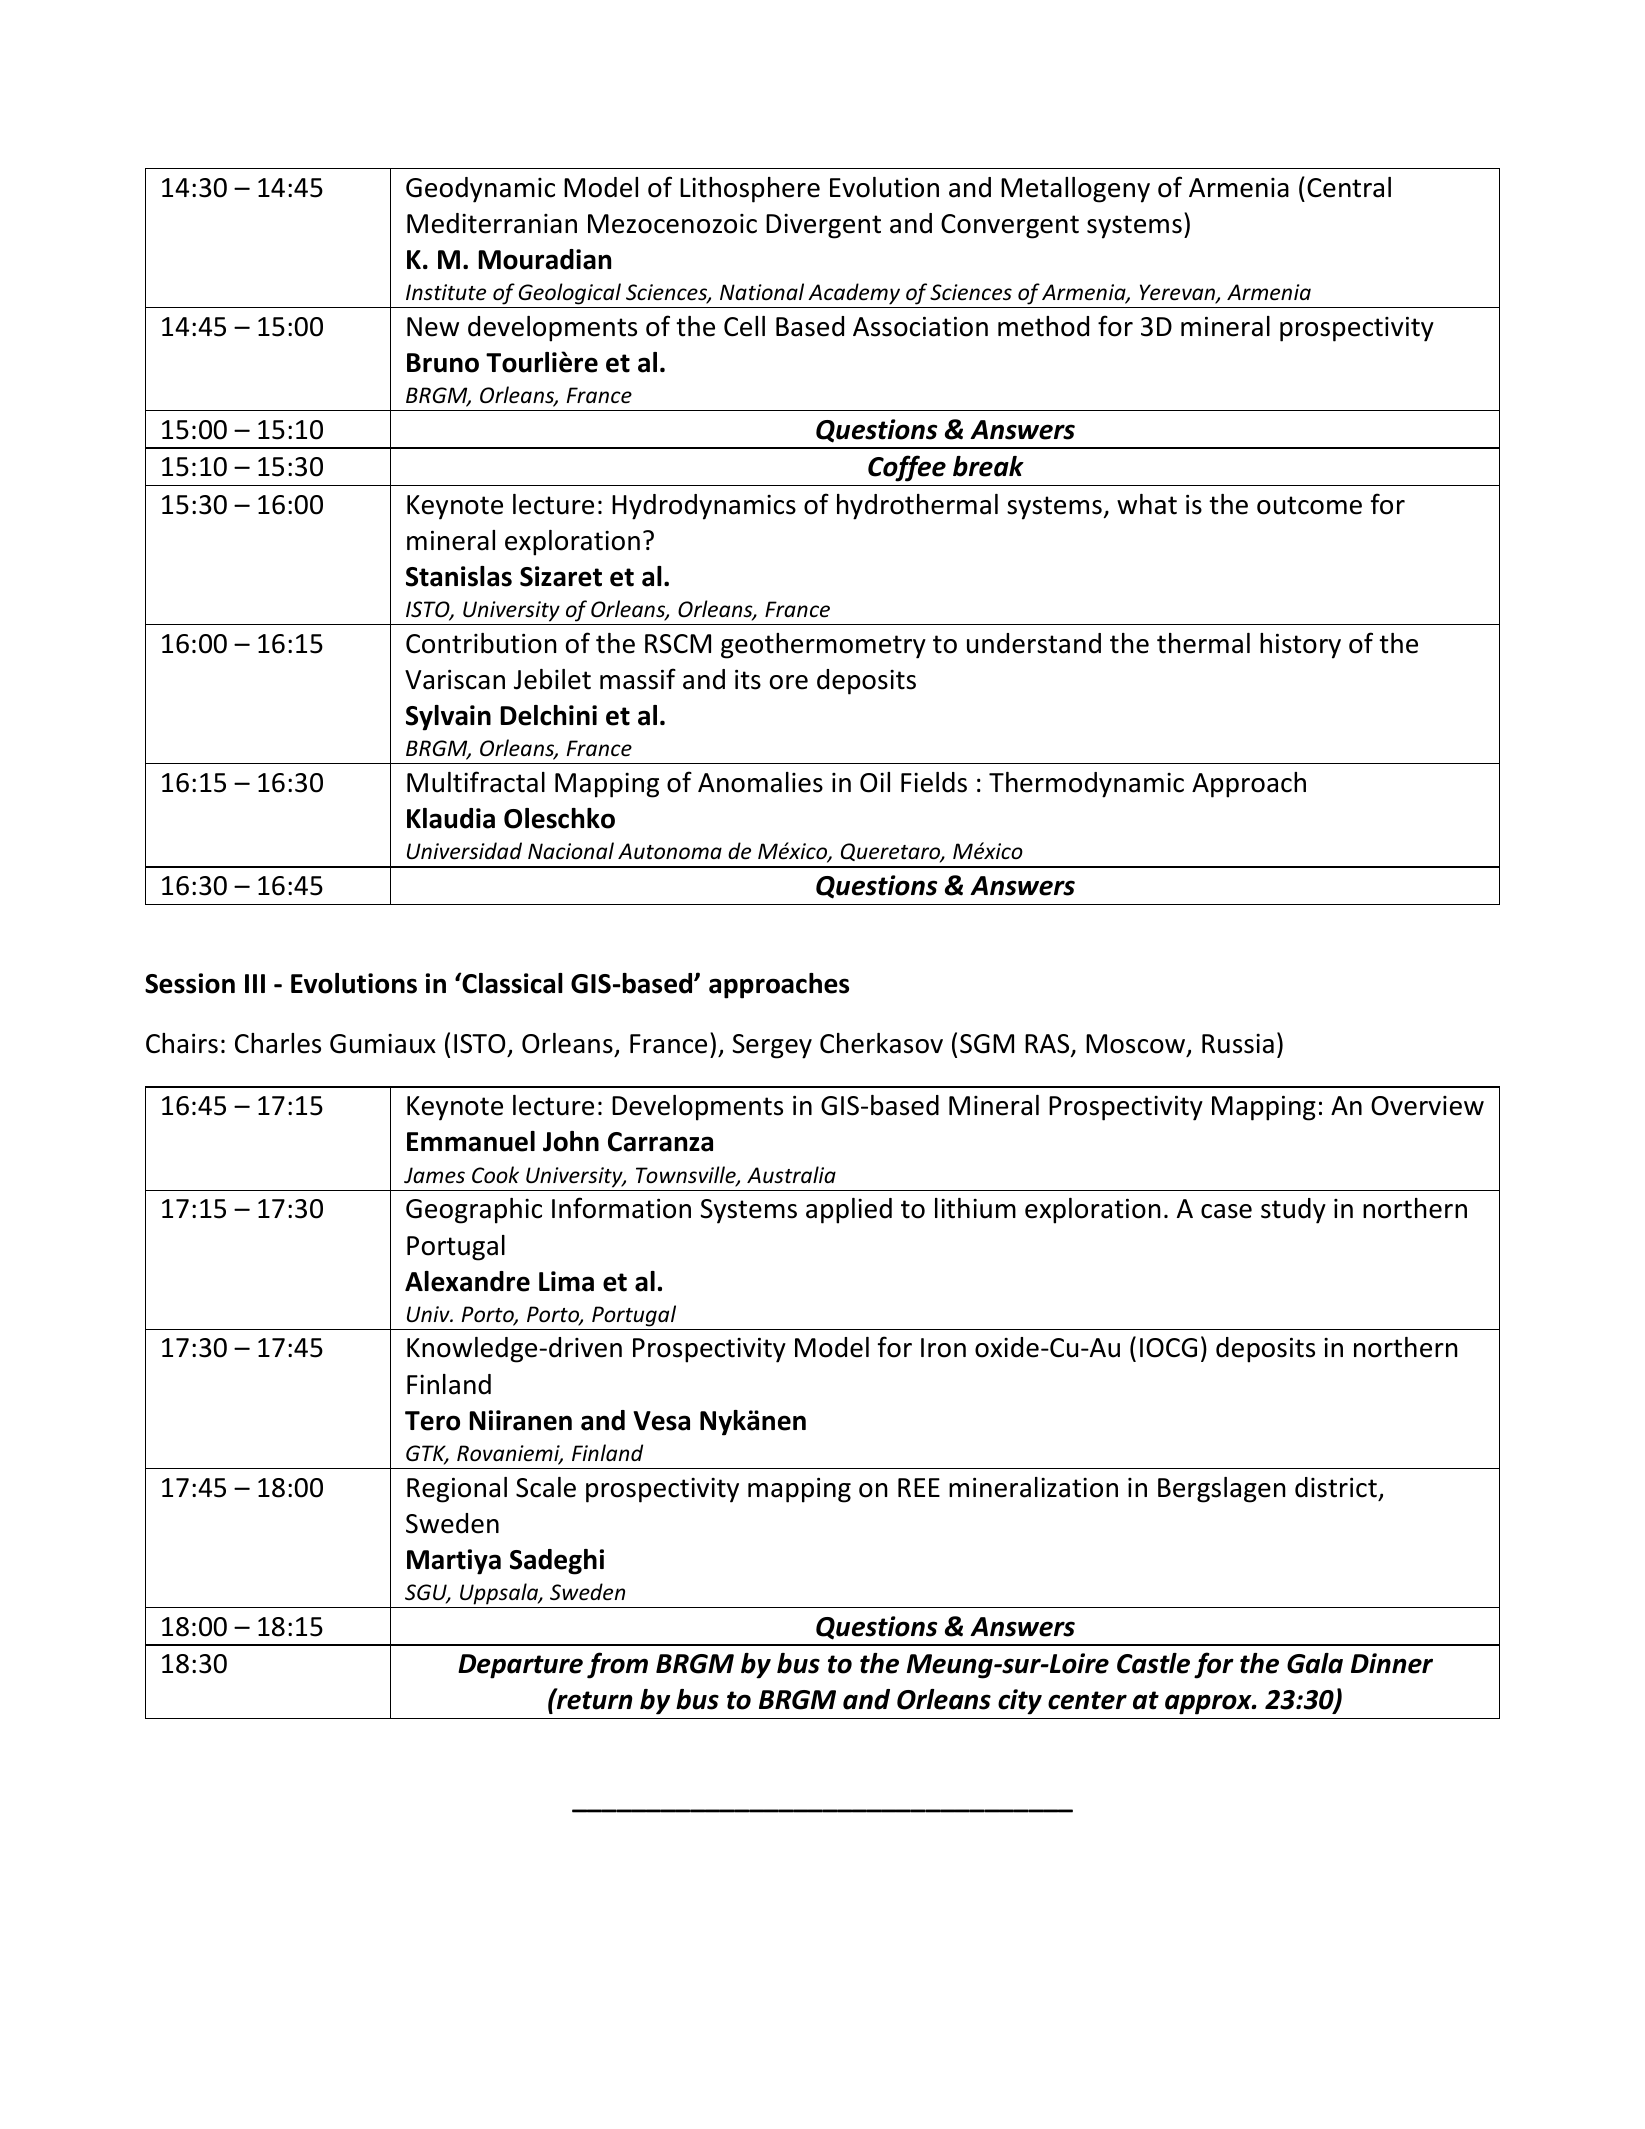 This screenshot has width=1645, height=2129. Describe the element at coordinates (849, 1211) in the screenshot. I see `applied` at that location.
